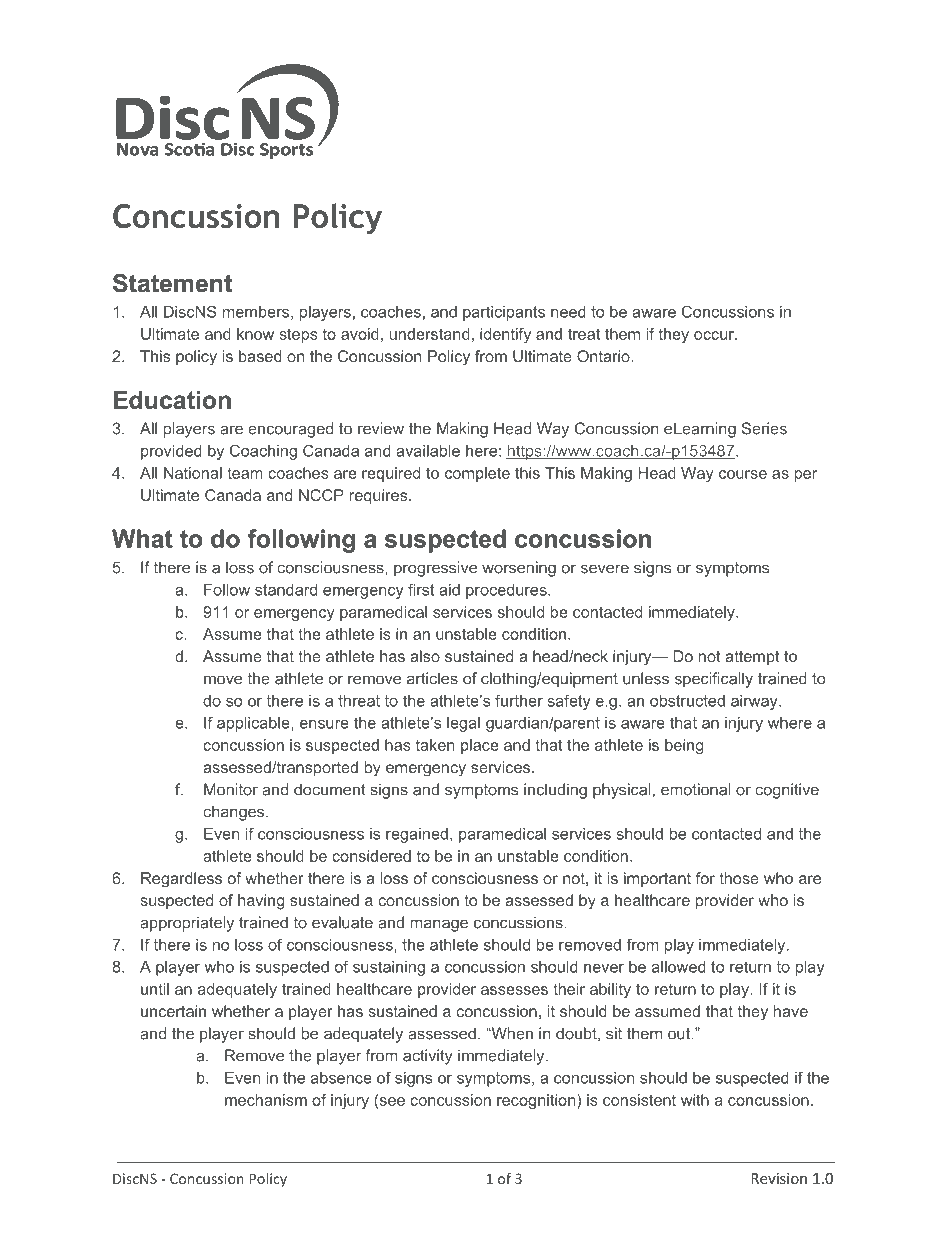  Describe the element at coordinates (504, 313) in the screenshot. I see `participants` at that location.
